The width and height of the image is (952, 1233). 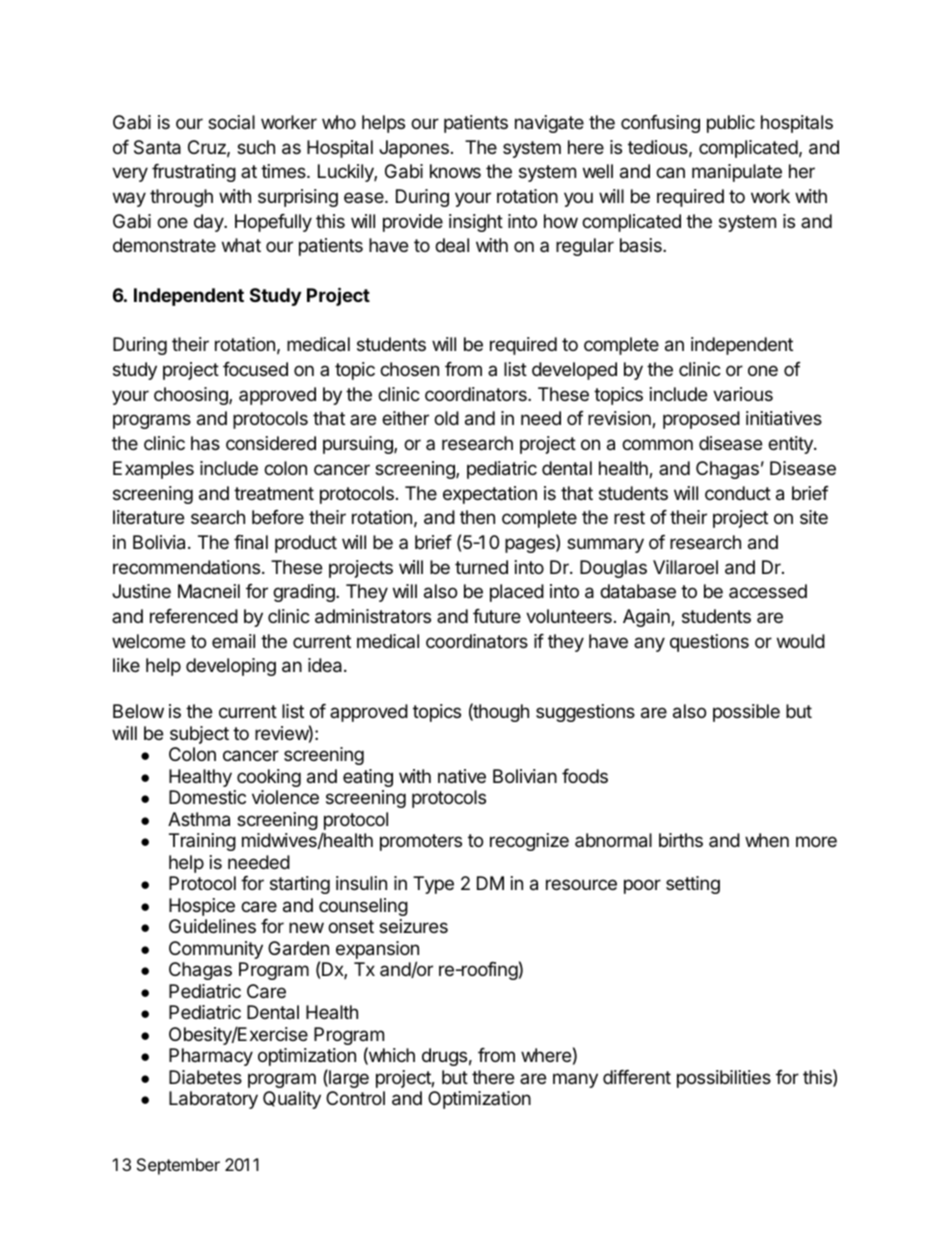 I want to click on Control, so click(x=355, y=1098).
